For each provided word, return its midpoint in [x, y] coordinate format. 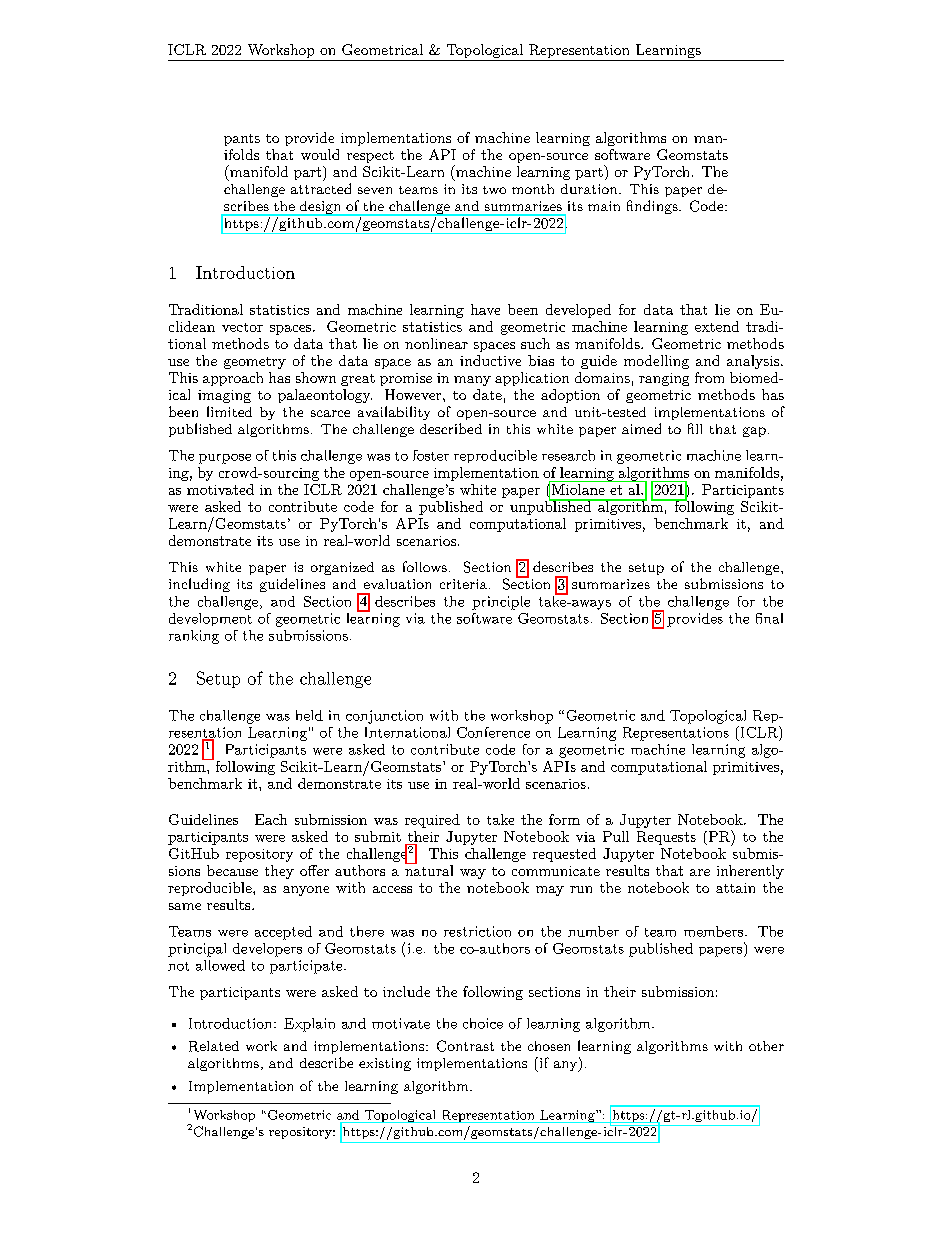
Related [214, 1046]
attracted [321, 188]
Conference [493, 732]
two [494, 190]
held [309, 715]
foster [431, 455]
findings [653, 207]
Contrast [465, 1046]
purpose [225, 459]
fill [695, 428]
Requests [666, 838]
